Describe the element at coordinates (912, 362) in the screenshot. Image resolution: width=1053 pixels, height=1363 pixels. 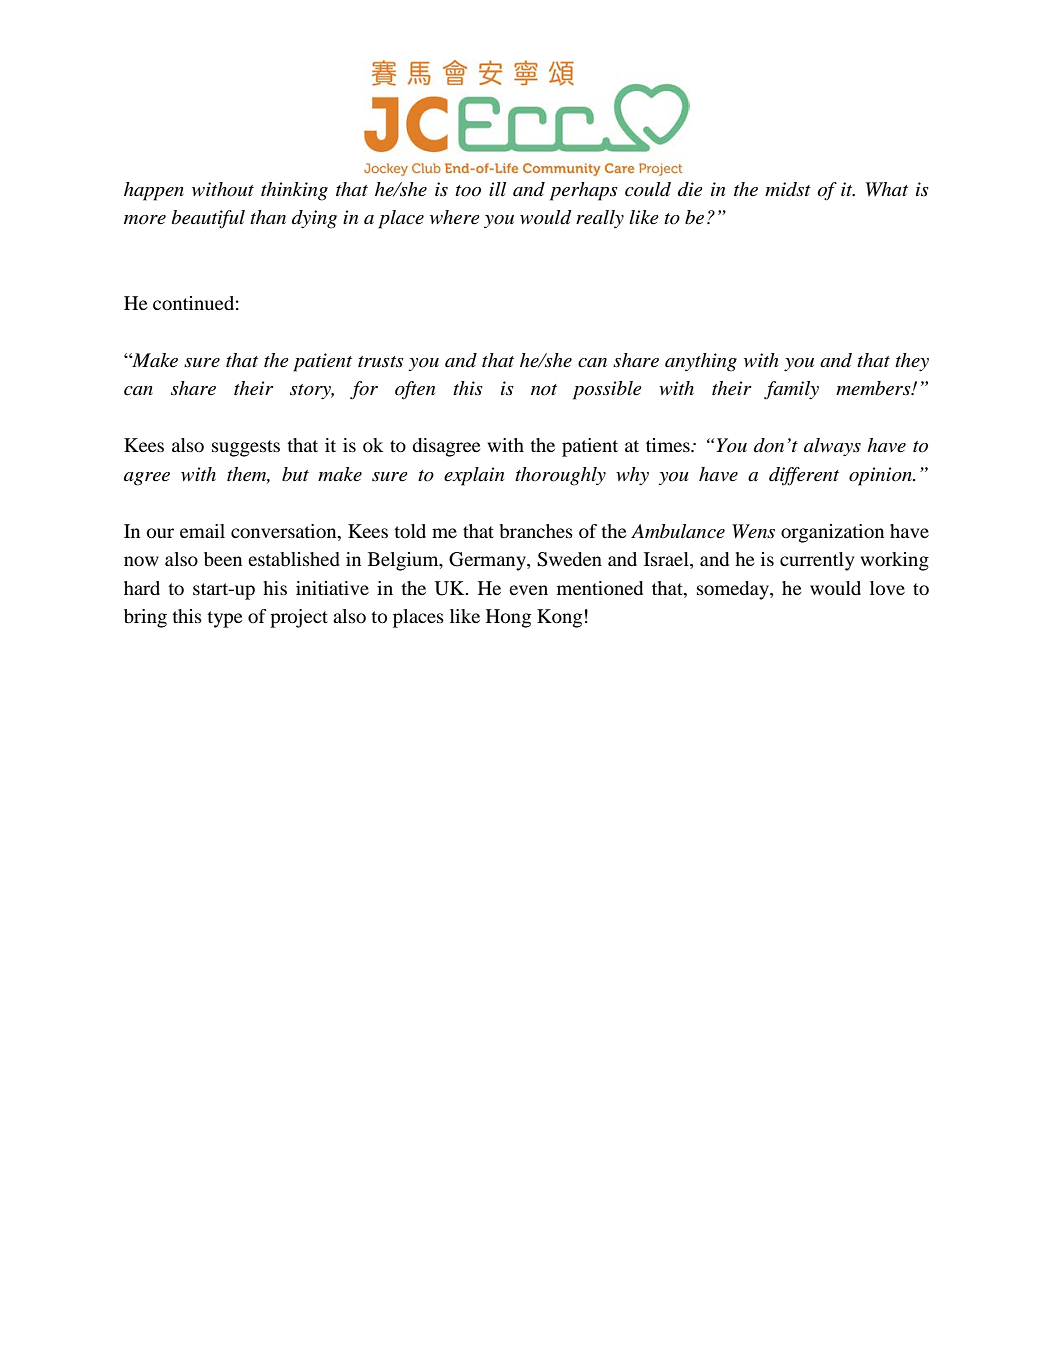
I see `they` at that location.
